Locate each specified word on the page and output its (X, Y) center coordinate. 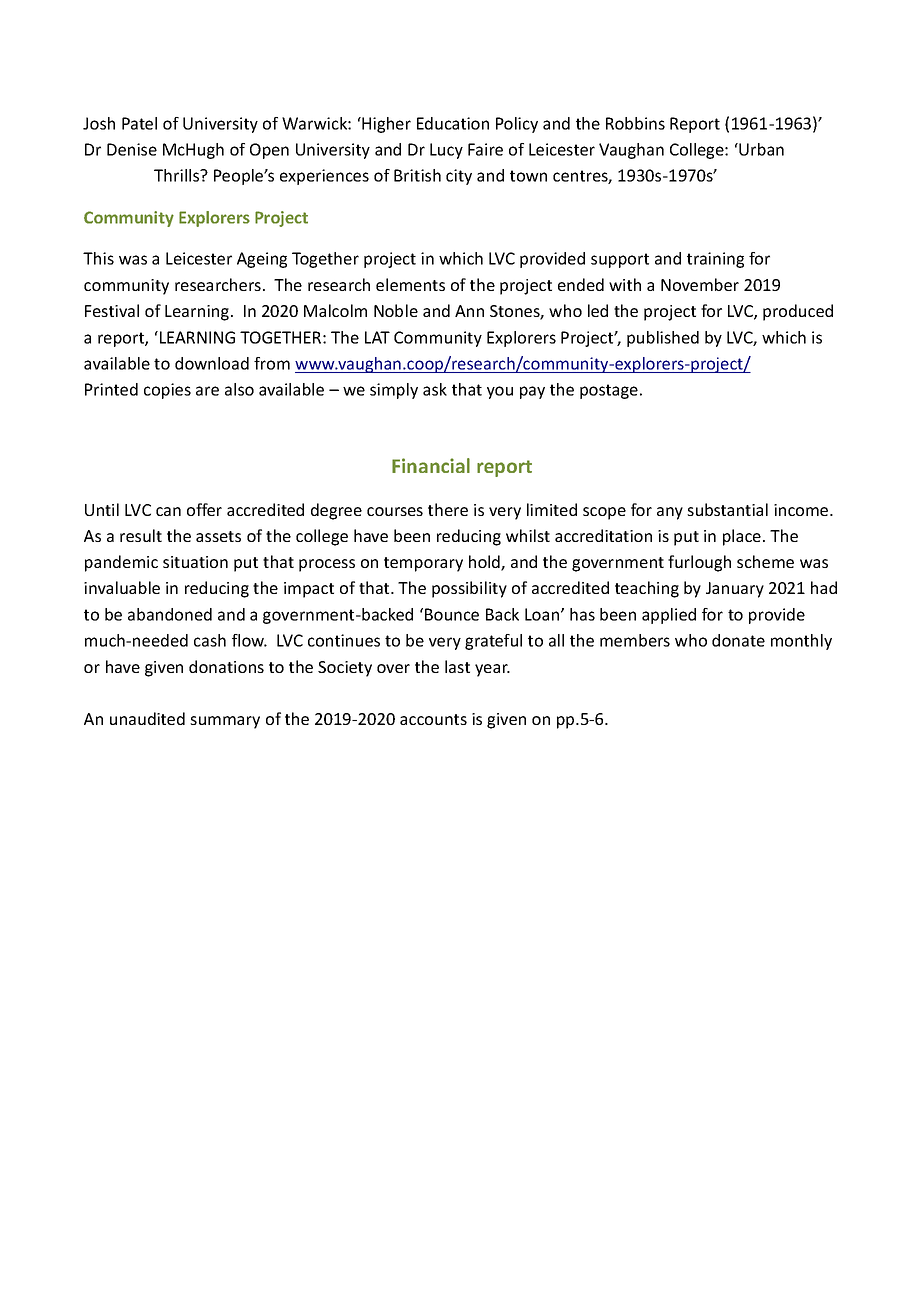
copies (167, 391)
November (700, 284)
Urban (760, 149)
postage (609, 391)
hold (485, 563)
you (500, 392)
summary (225, 722)
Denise (132, 149)
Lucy (446, 151)
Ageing (262, 260)
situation (195, 562)
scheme (765, 561)
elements (410, 284)
